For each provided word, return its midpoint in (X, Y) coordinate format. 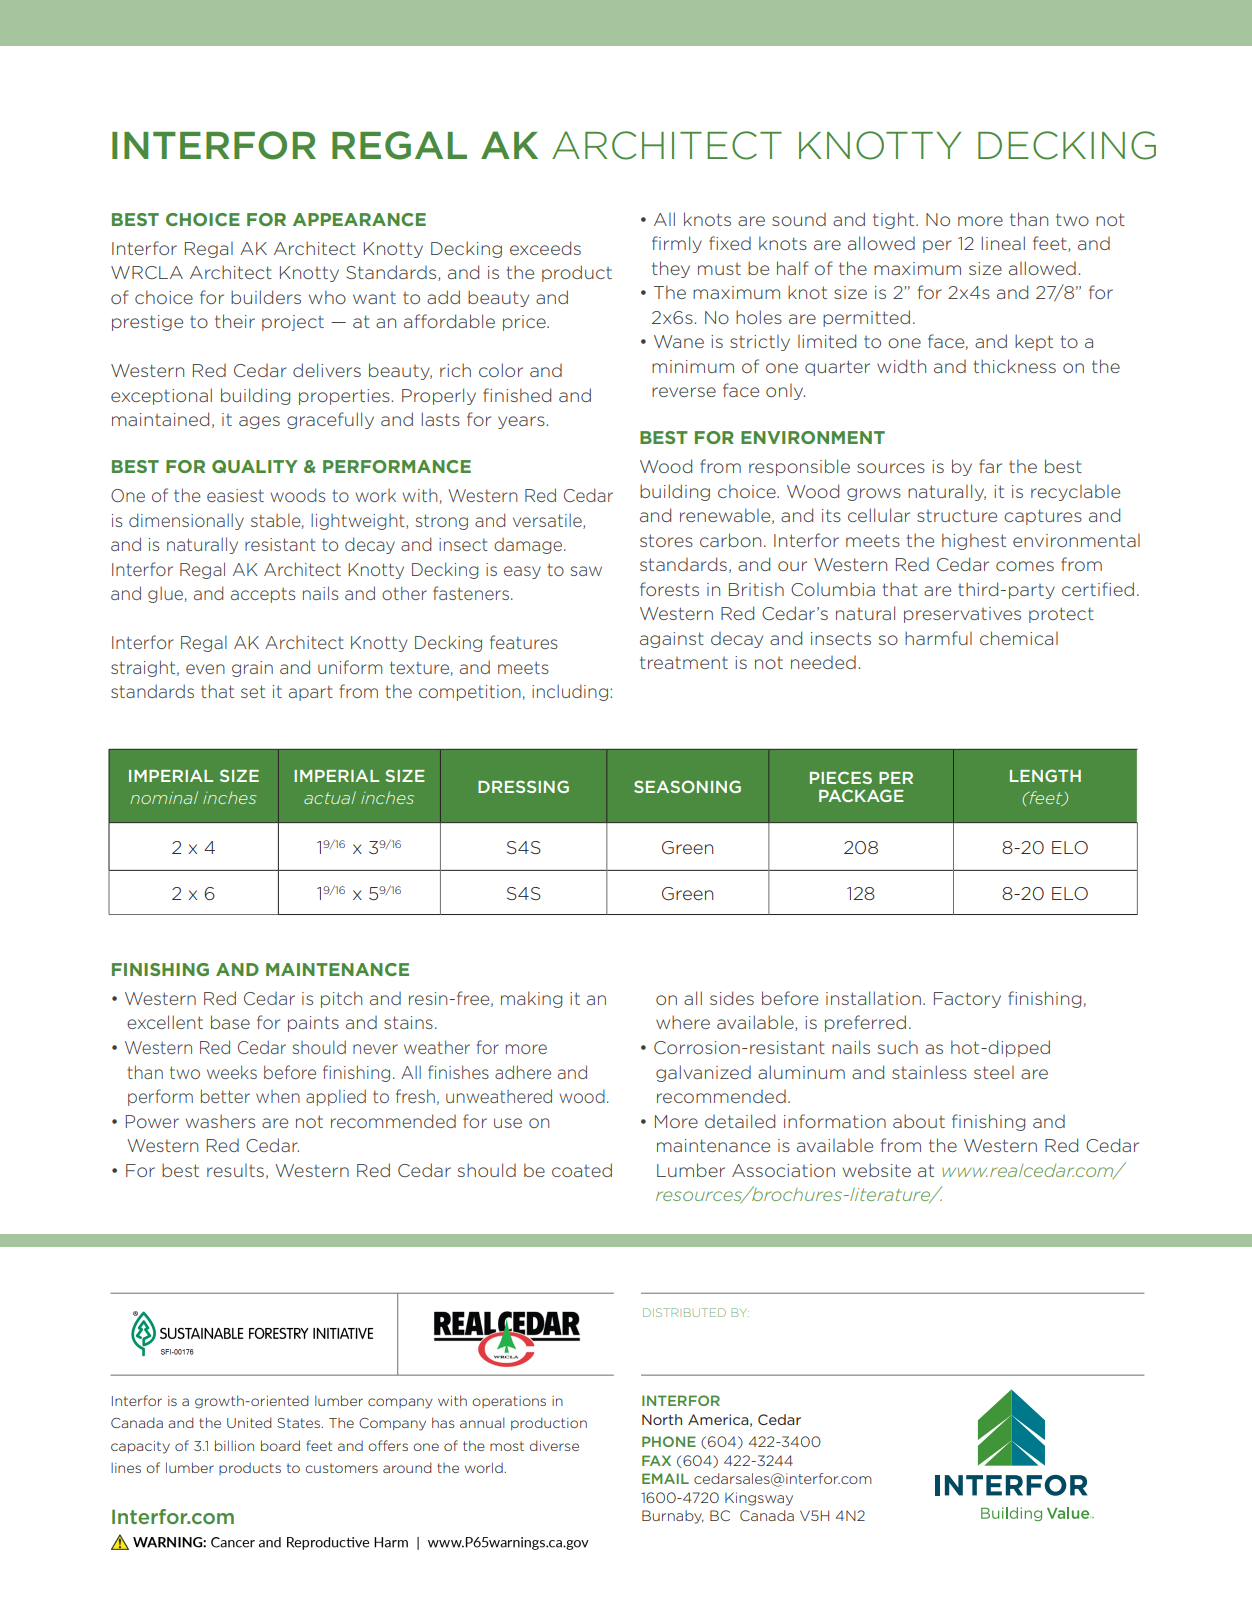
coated (582, 1170)
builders (266, 297)
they (671, 269)
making (531, 999)
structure (957, 515)
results (235, 1170)
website (877, 1170)
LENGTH (1045, 775)
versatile (548, 521)
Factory (967, 1000)
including (570, 692)
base (230, 1022)
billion (234, 1445)
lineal (1003, 243)
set (253, 691)
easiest (235, 495)
